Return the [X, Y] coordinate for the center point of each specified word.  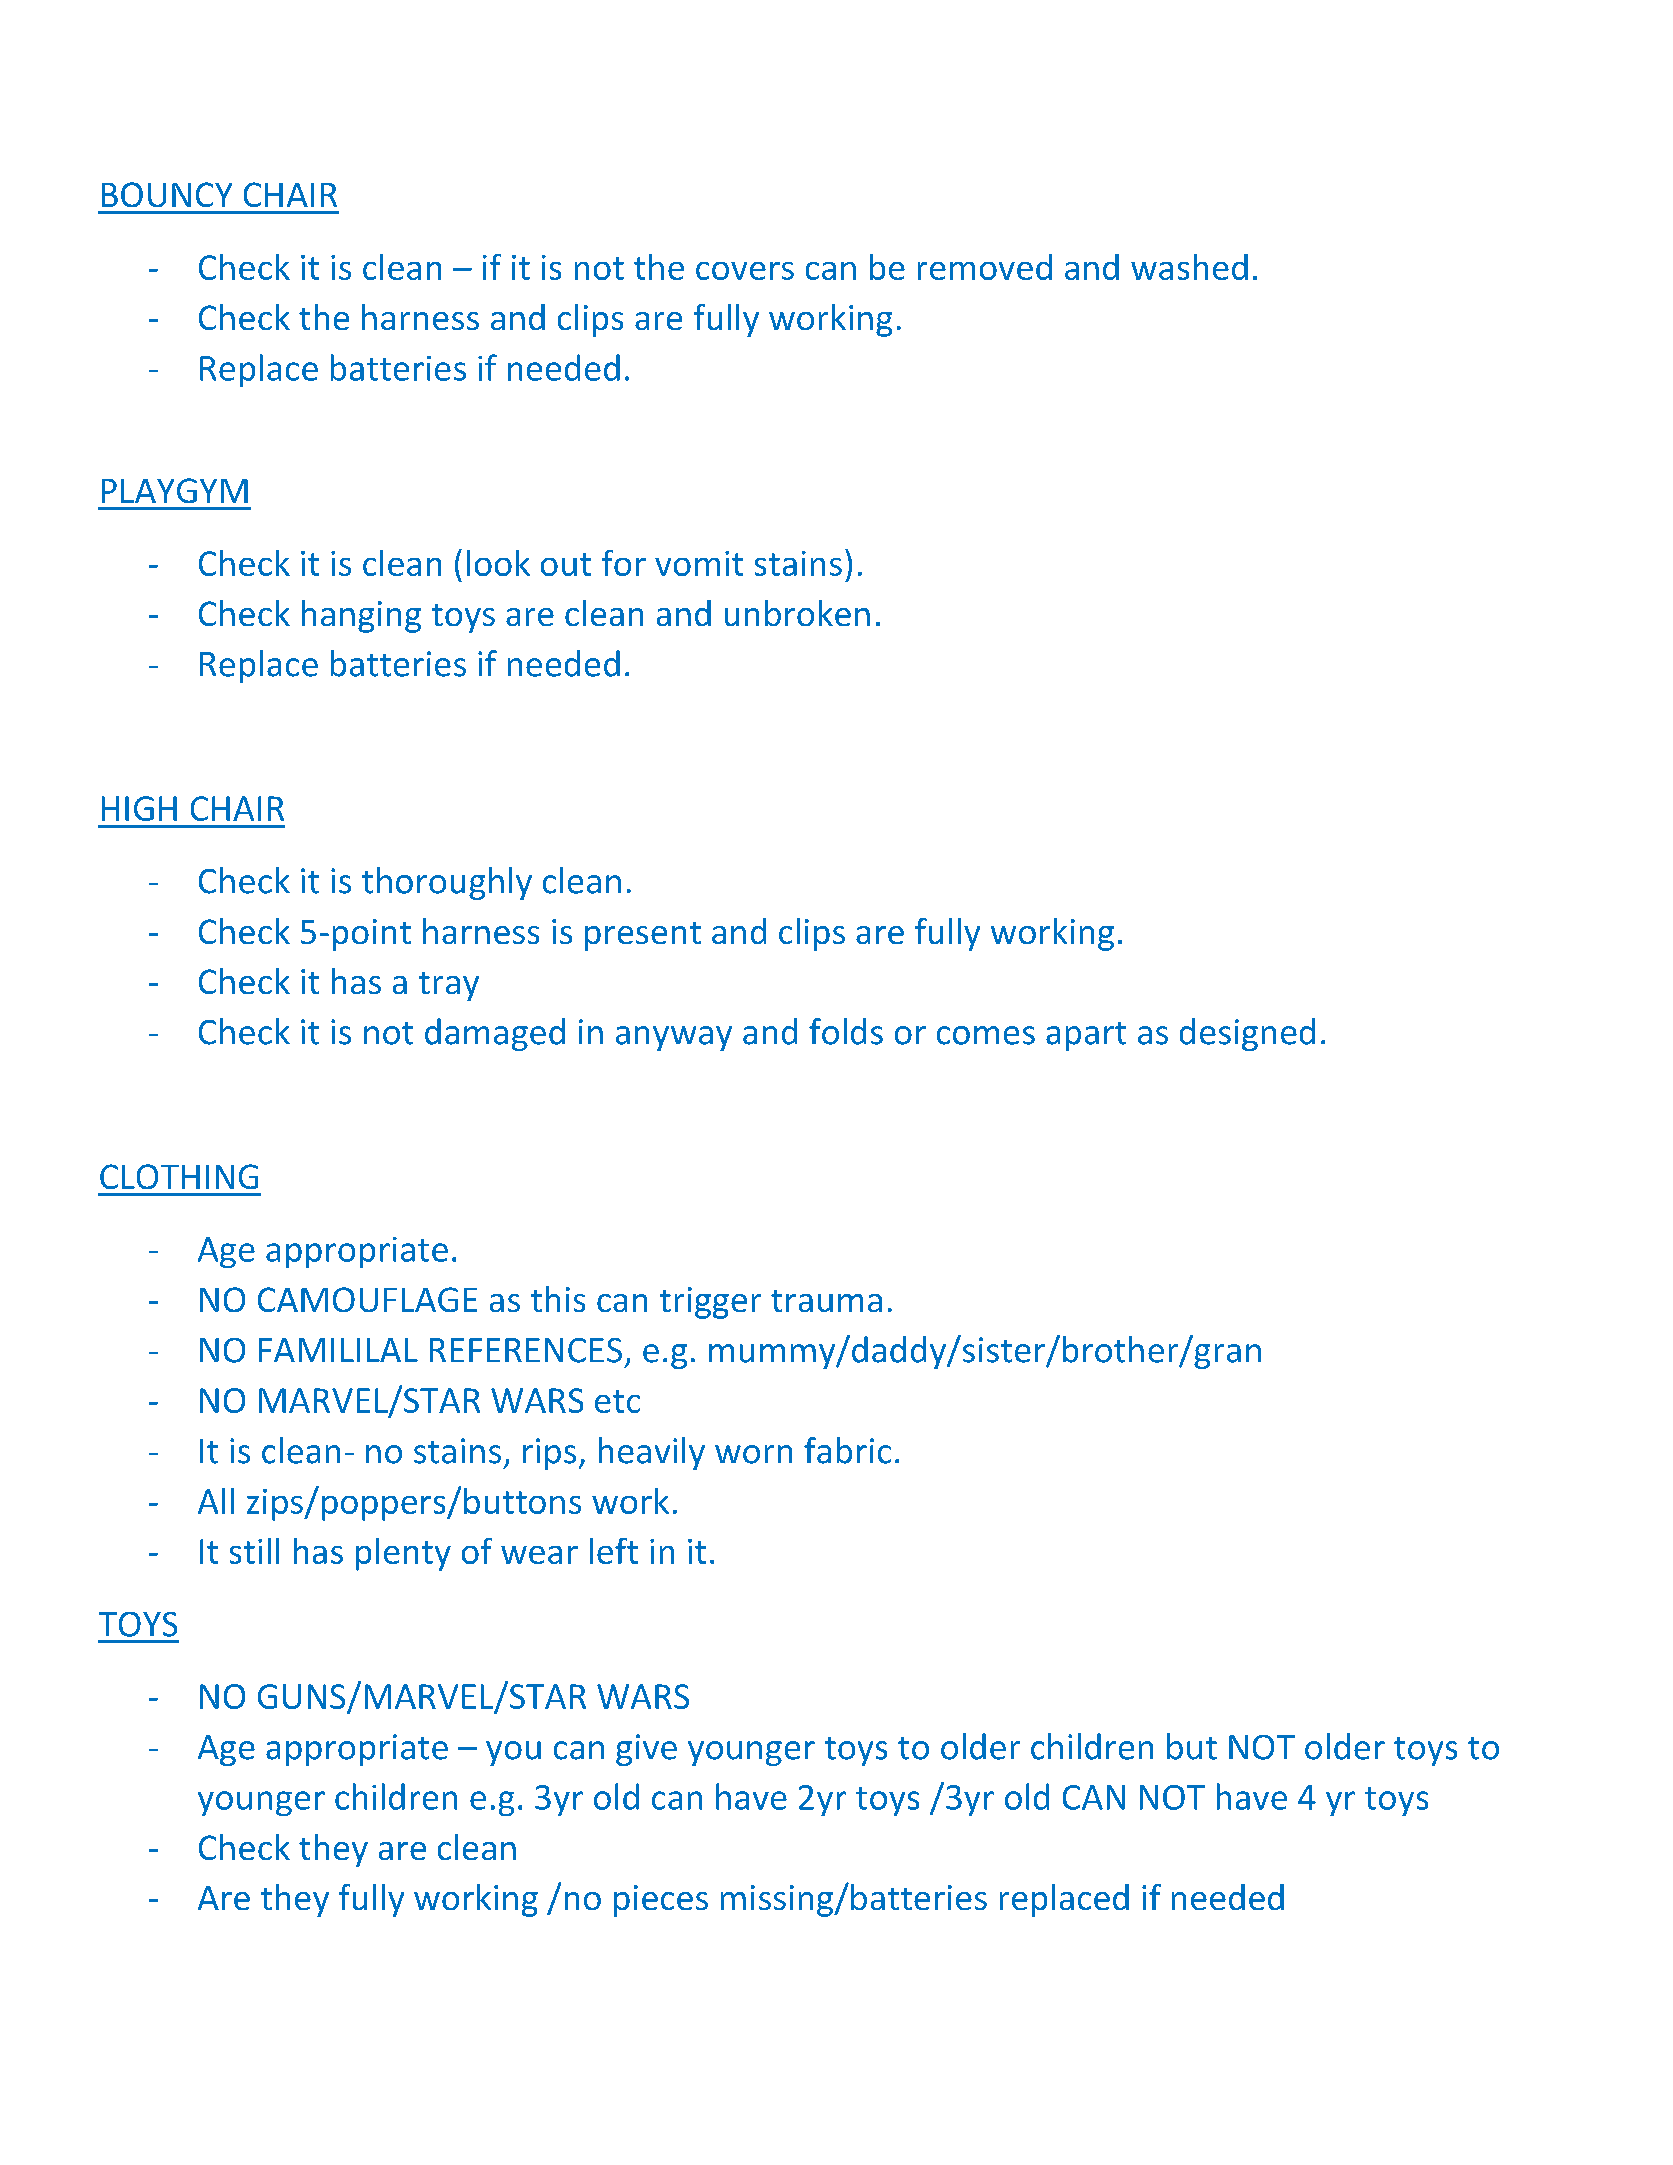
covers [745, 271]
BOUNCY [167, 194]
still [254, 1551]
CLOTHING [179, 1176]
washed [1189, 267]
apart [1086, 1036]
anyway [674, 1038]
